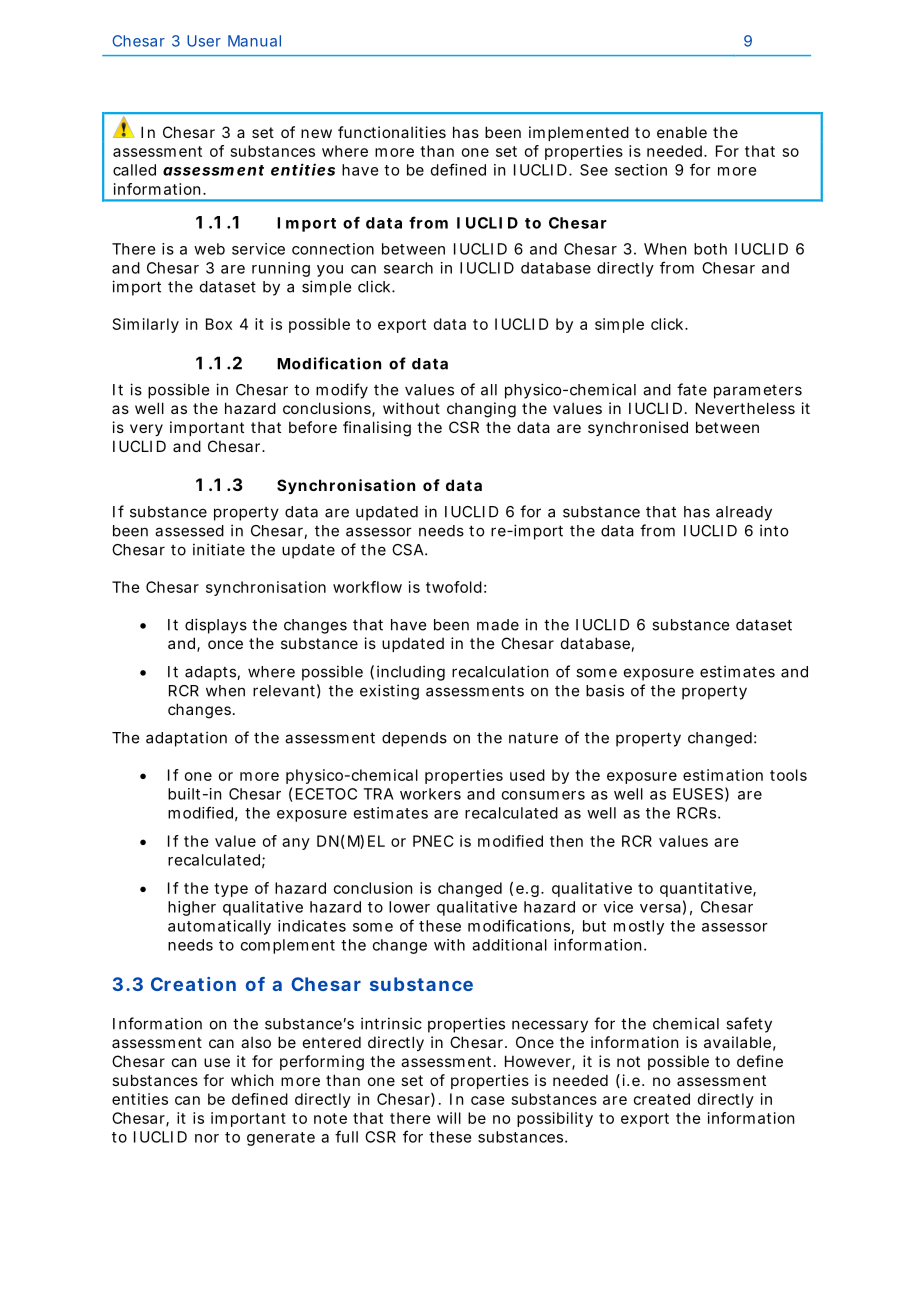  Describe the element at coordinates (454, 587) in the document. I see `twofold` at that location.
